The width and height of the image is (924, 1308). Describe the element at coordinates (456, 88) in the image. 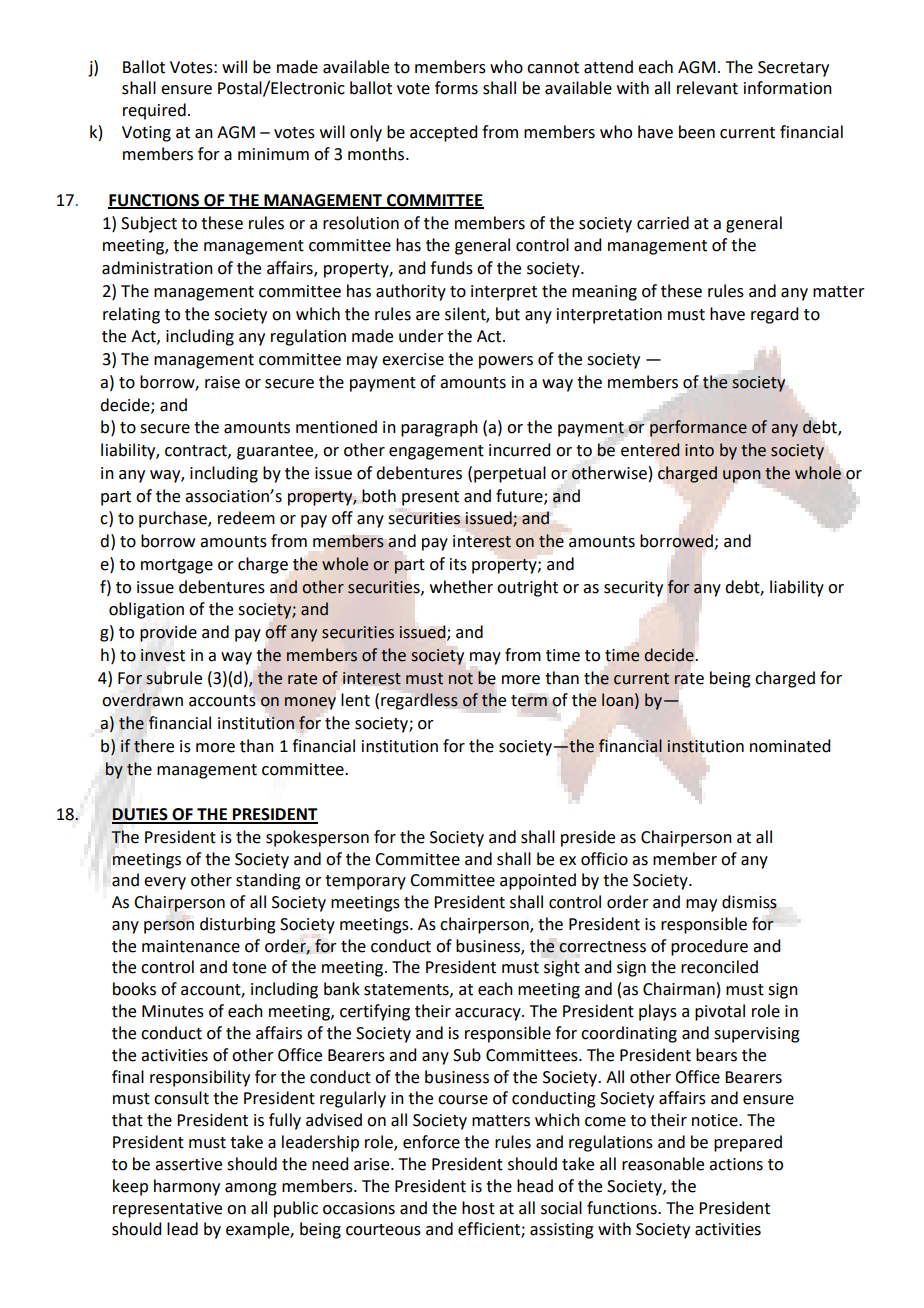

I see `forms` at that location.
